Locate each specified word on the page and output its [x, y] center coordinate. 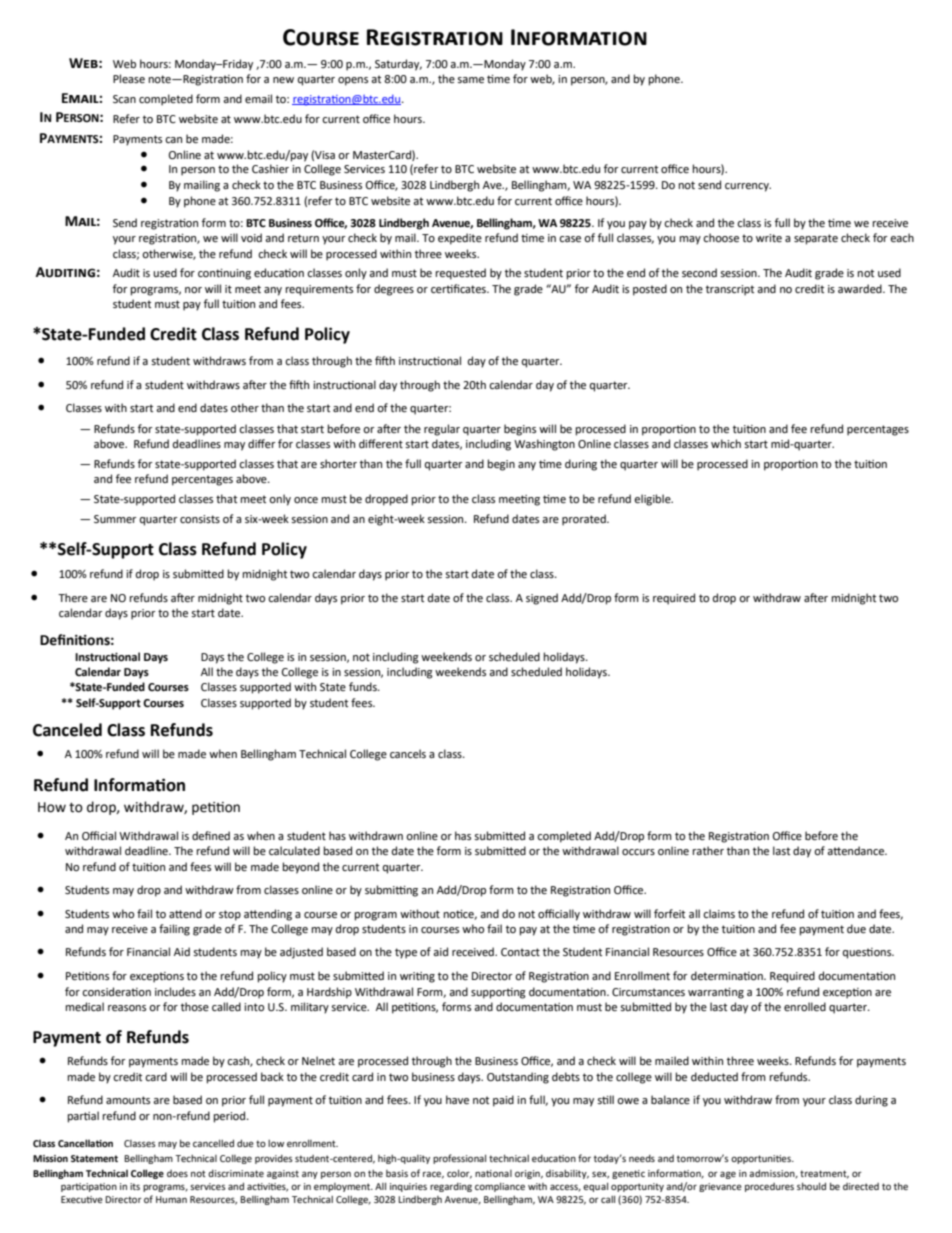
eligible [653, 500]
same [470, 80]
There [73, 598]
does [177, 1173]
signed [542, 599]
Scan [124, 99]
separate [816, 239]
